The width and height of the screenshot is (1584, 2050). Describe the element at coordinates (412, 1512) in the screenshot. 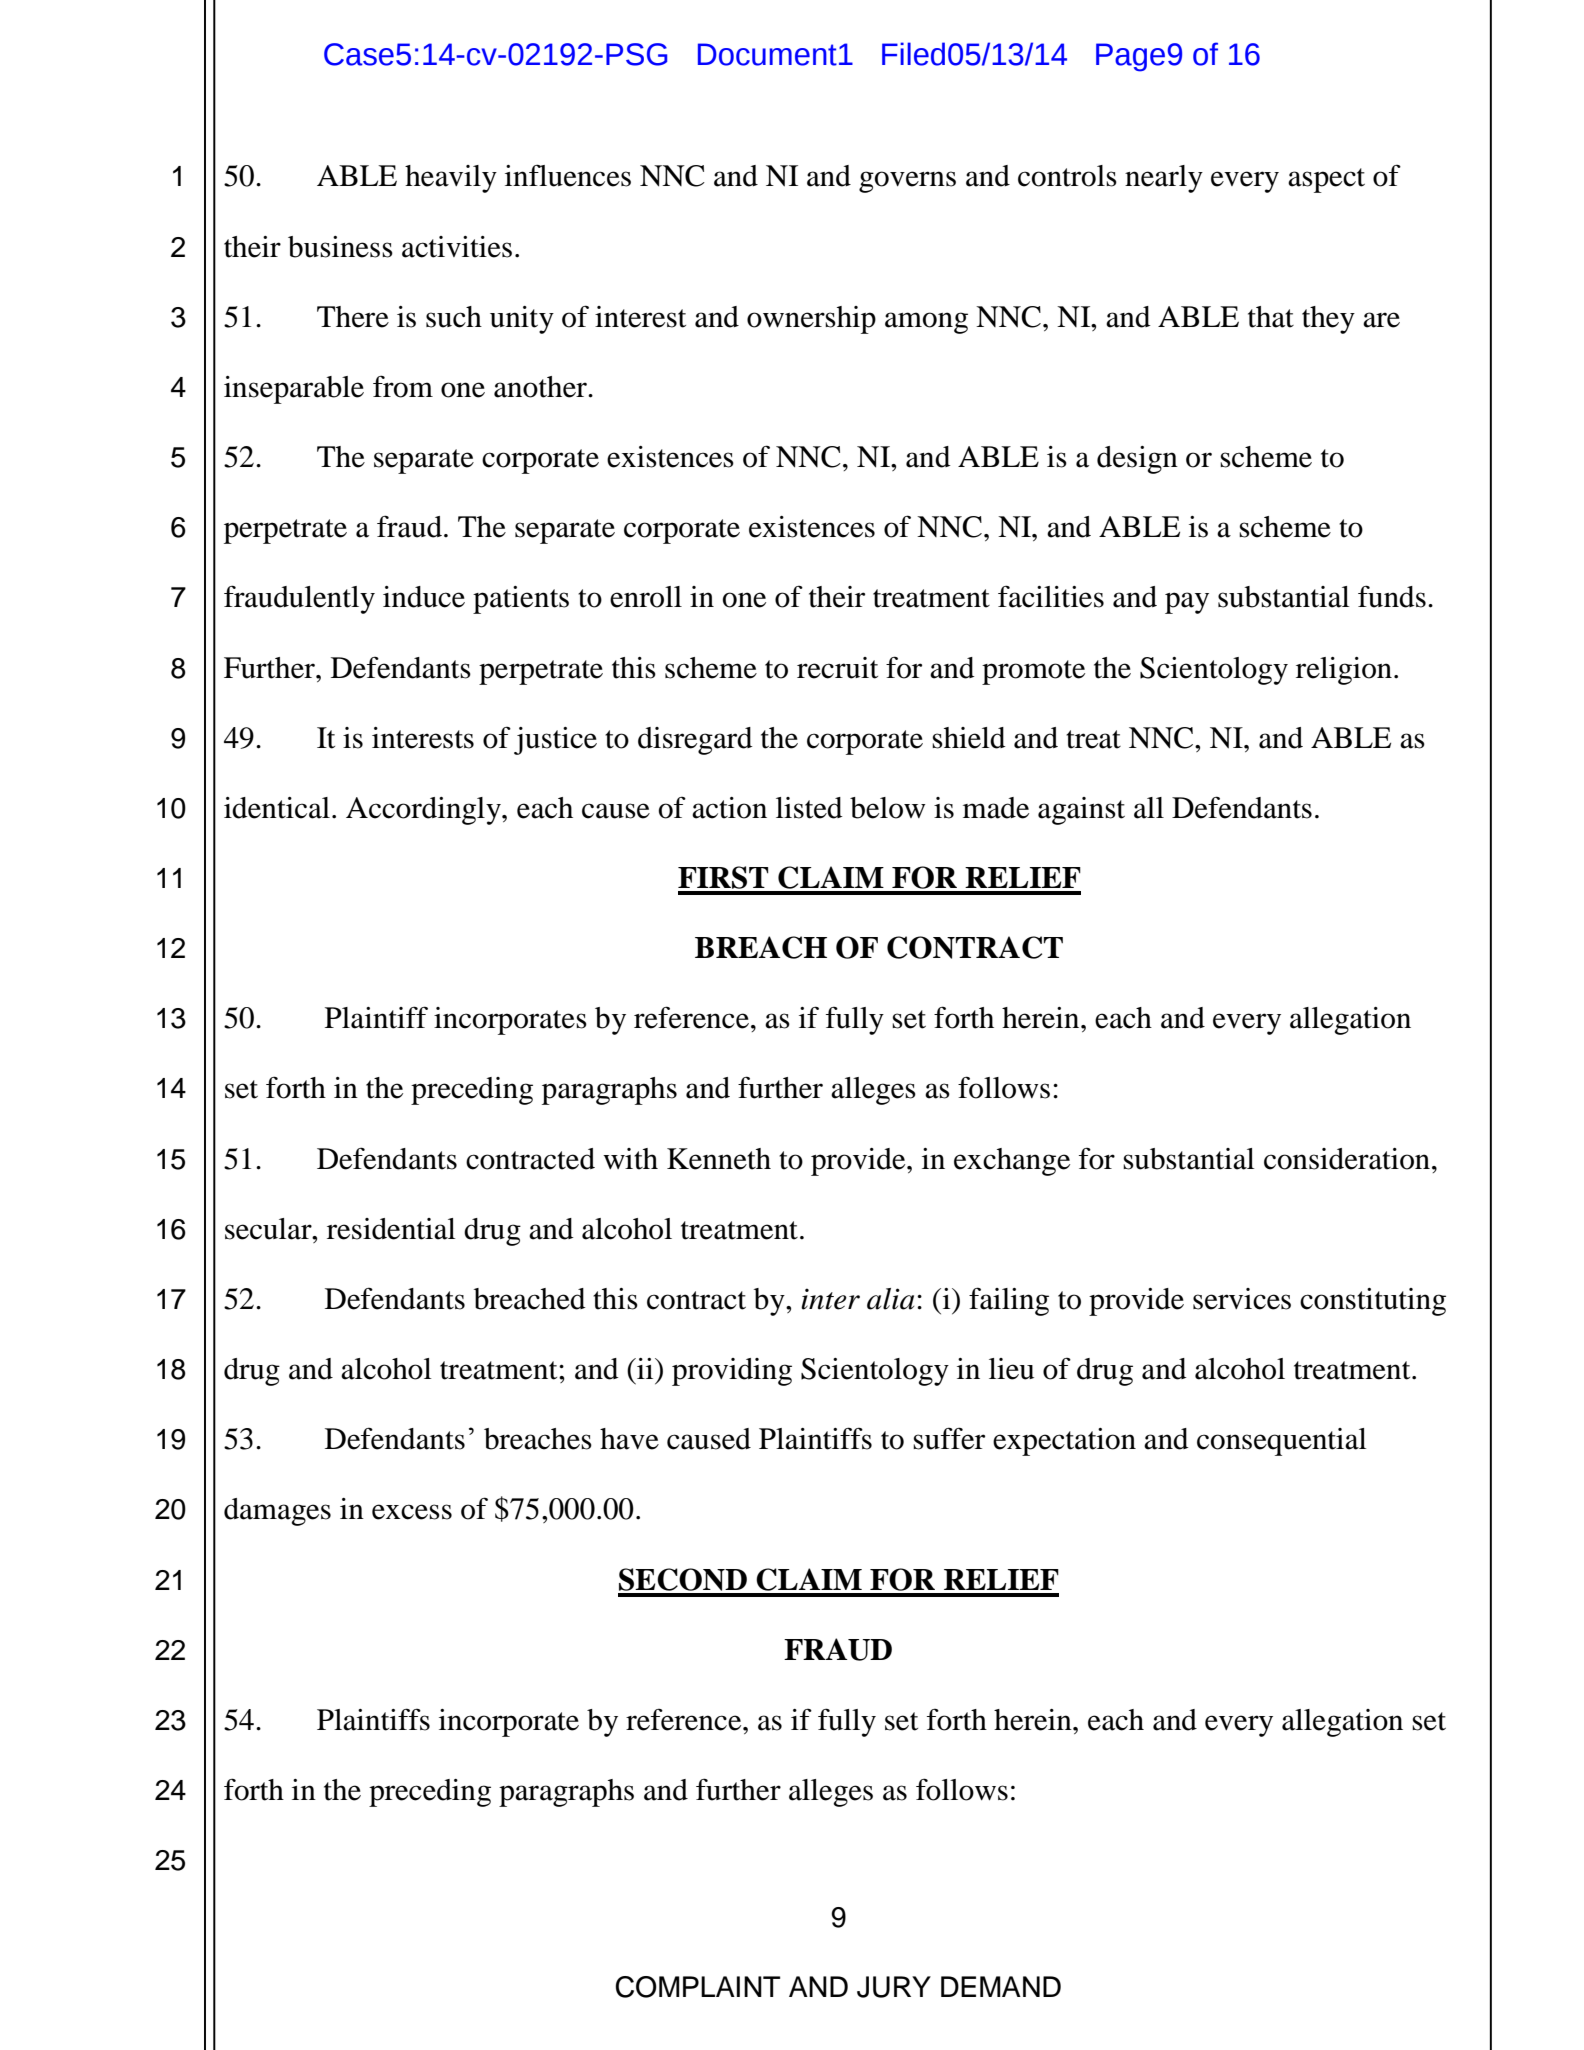

I see `excess` at that location.
